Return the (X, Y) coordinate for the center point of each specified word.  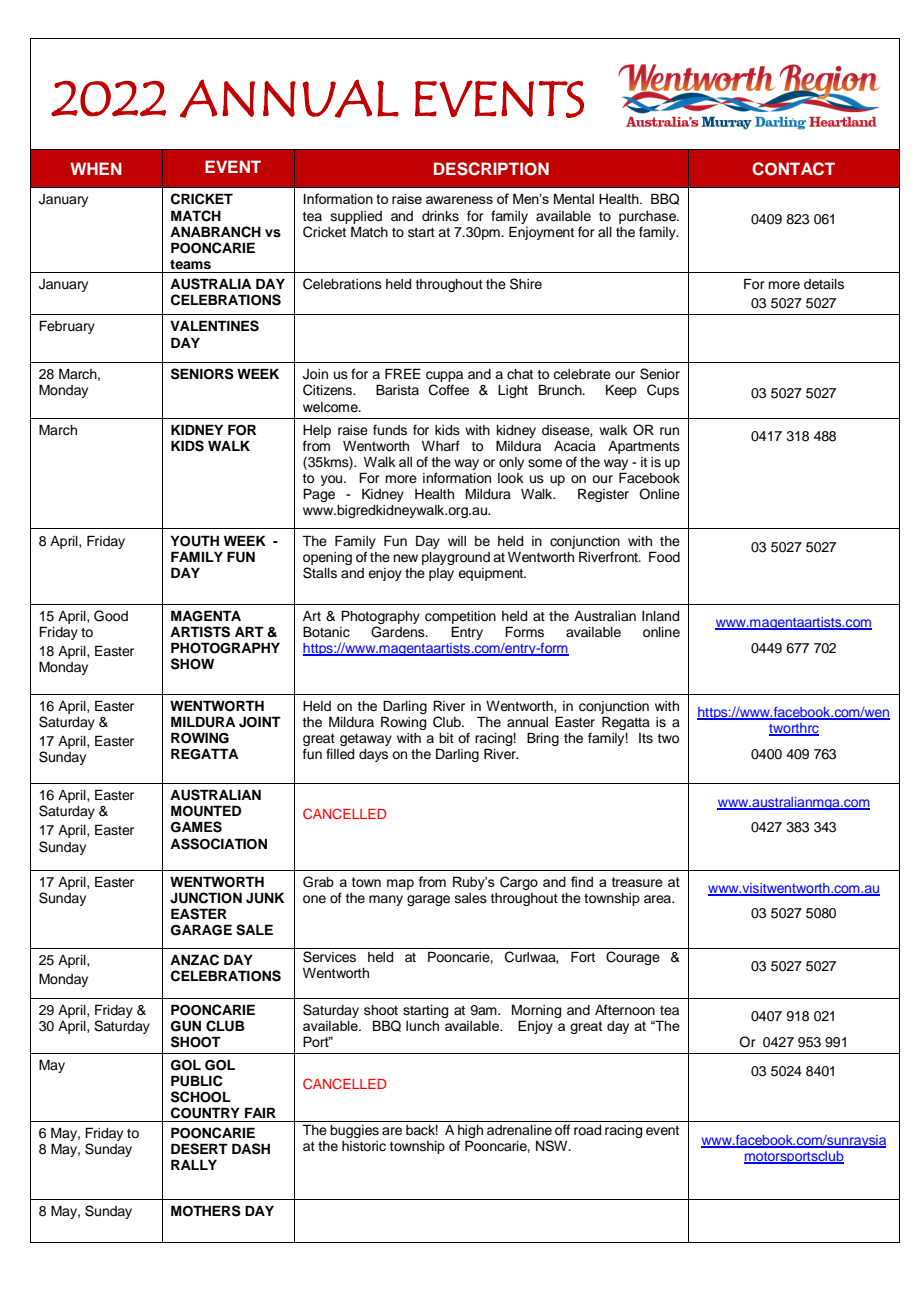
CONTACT (793, 169)
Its (646, 738)
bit (446, 738)
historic (364, 1146)
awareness (459, 200)
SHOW (192, 664)
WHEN (96, 168)
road (587, 1130)
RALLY (194, 1164)
